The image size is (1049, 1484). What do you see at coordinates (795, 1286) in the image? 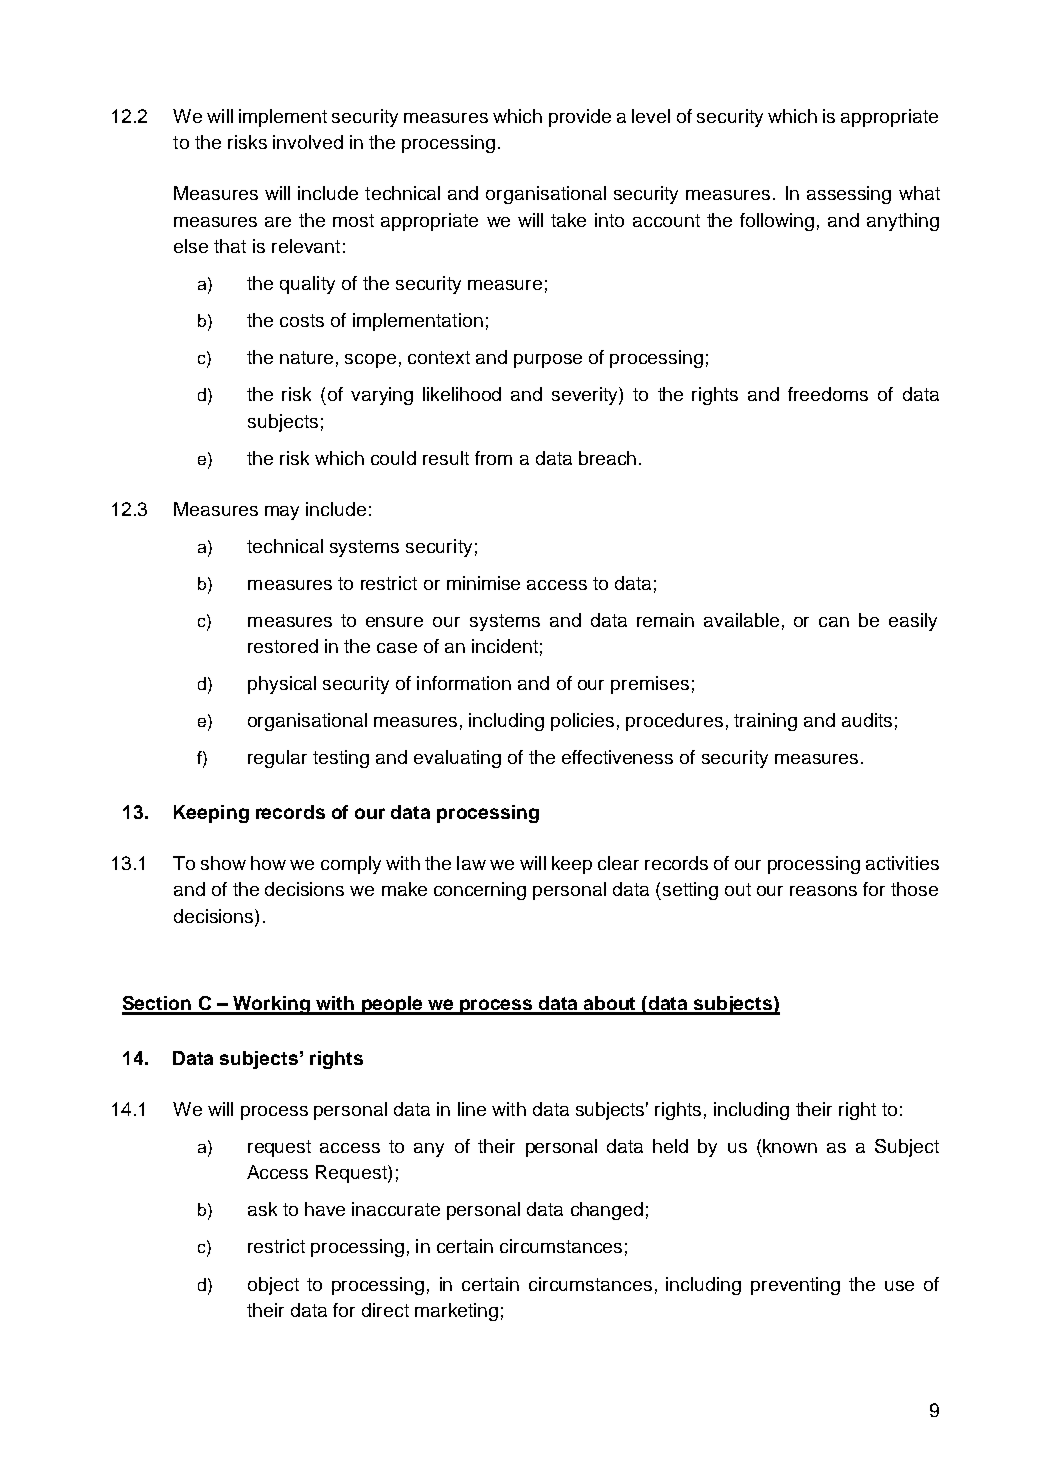
I see `preventing` at bounding box center [795, 1286].
